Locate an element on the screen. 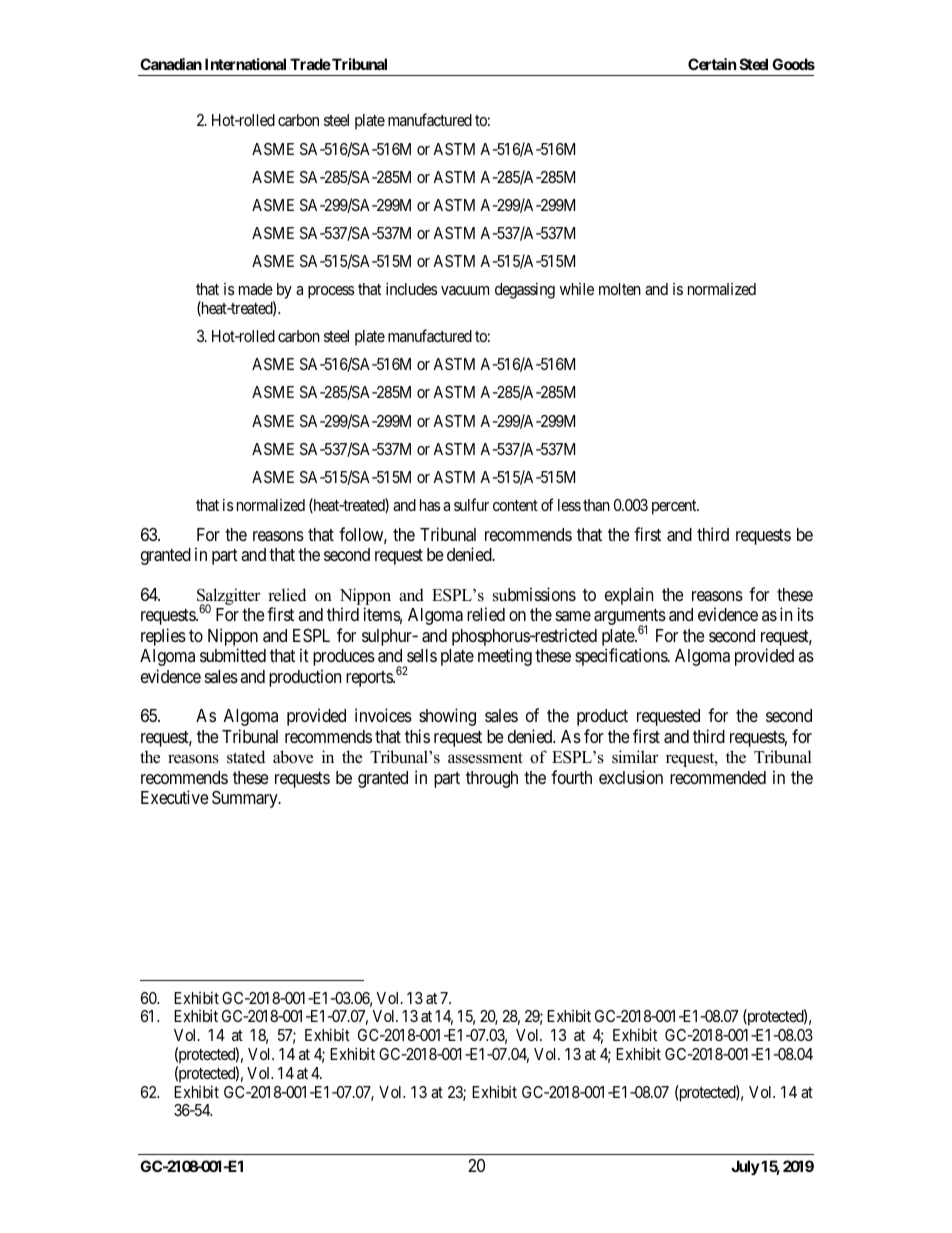  International is located at coordinates (245, 64).
